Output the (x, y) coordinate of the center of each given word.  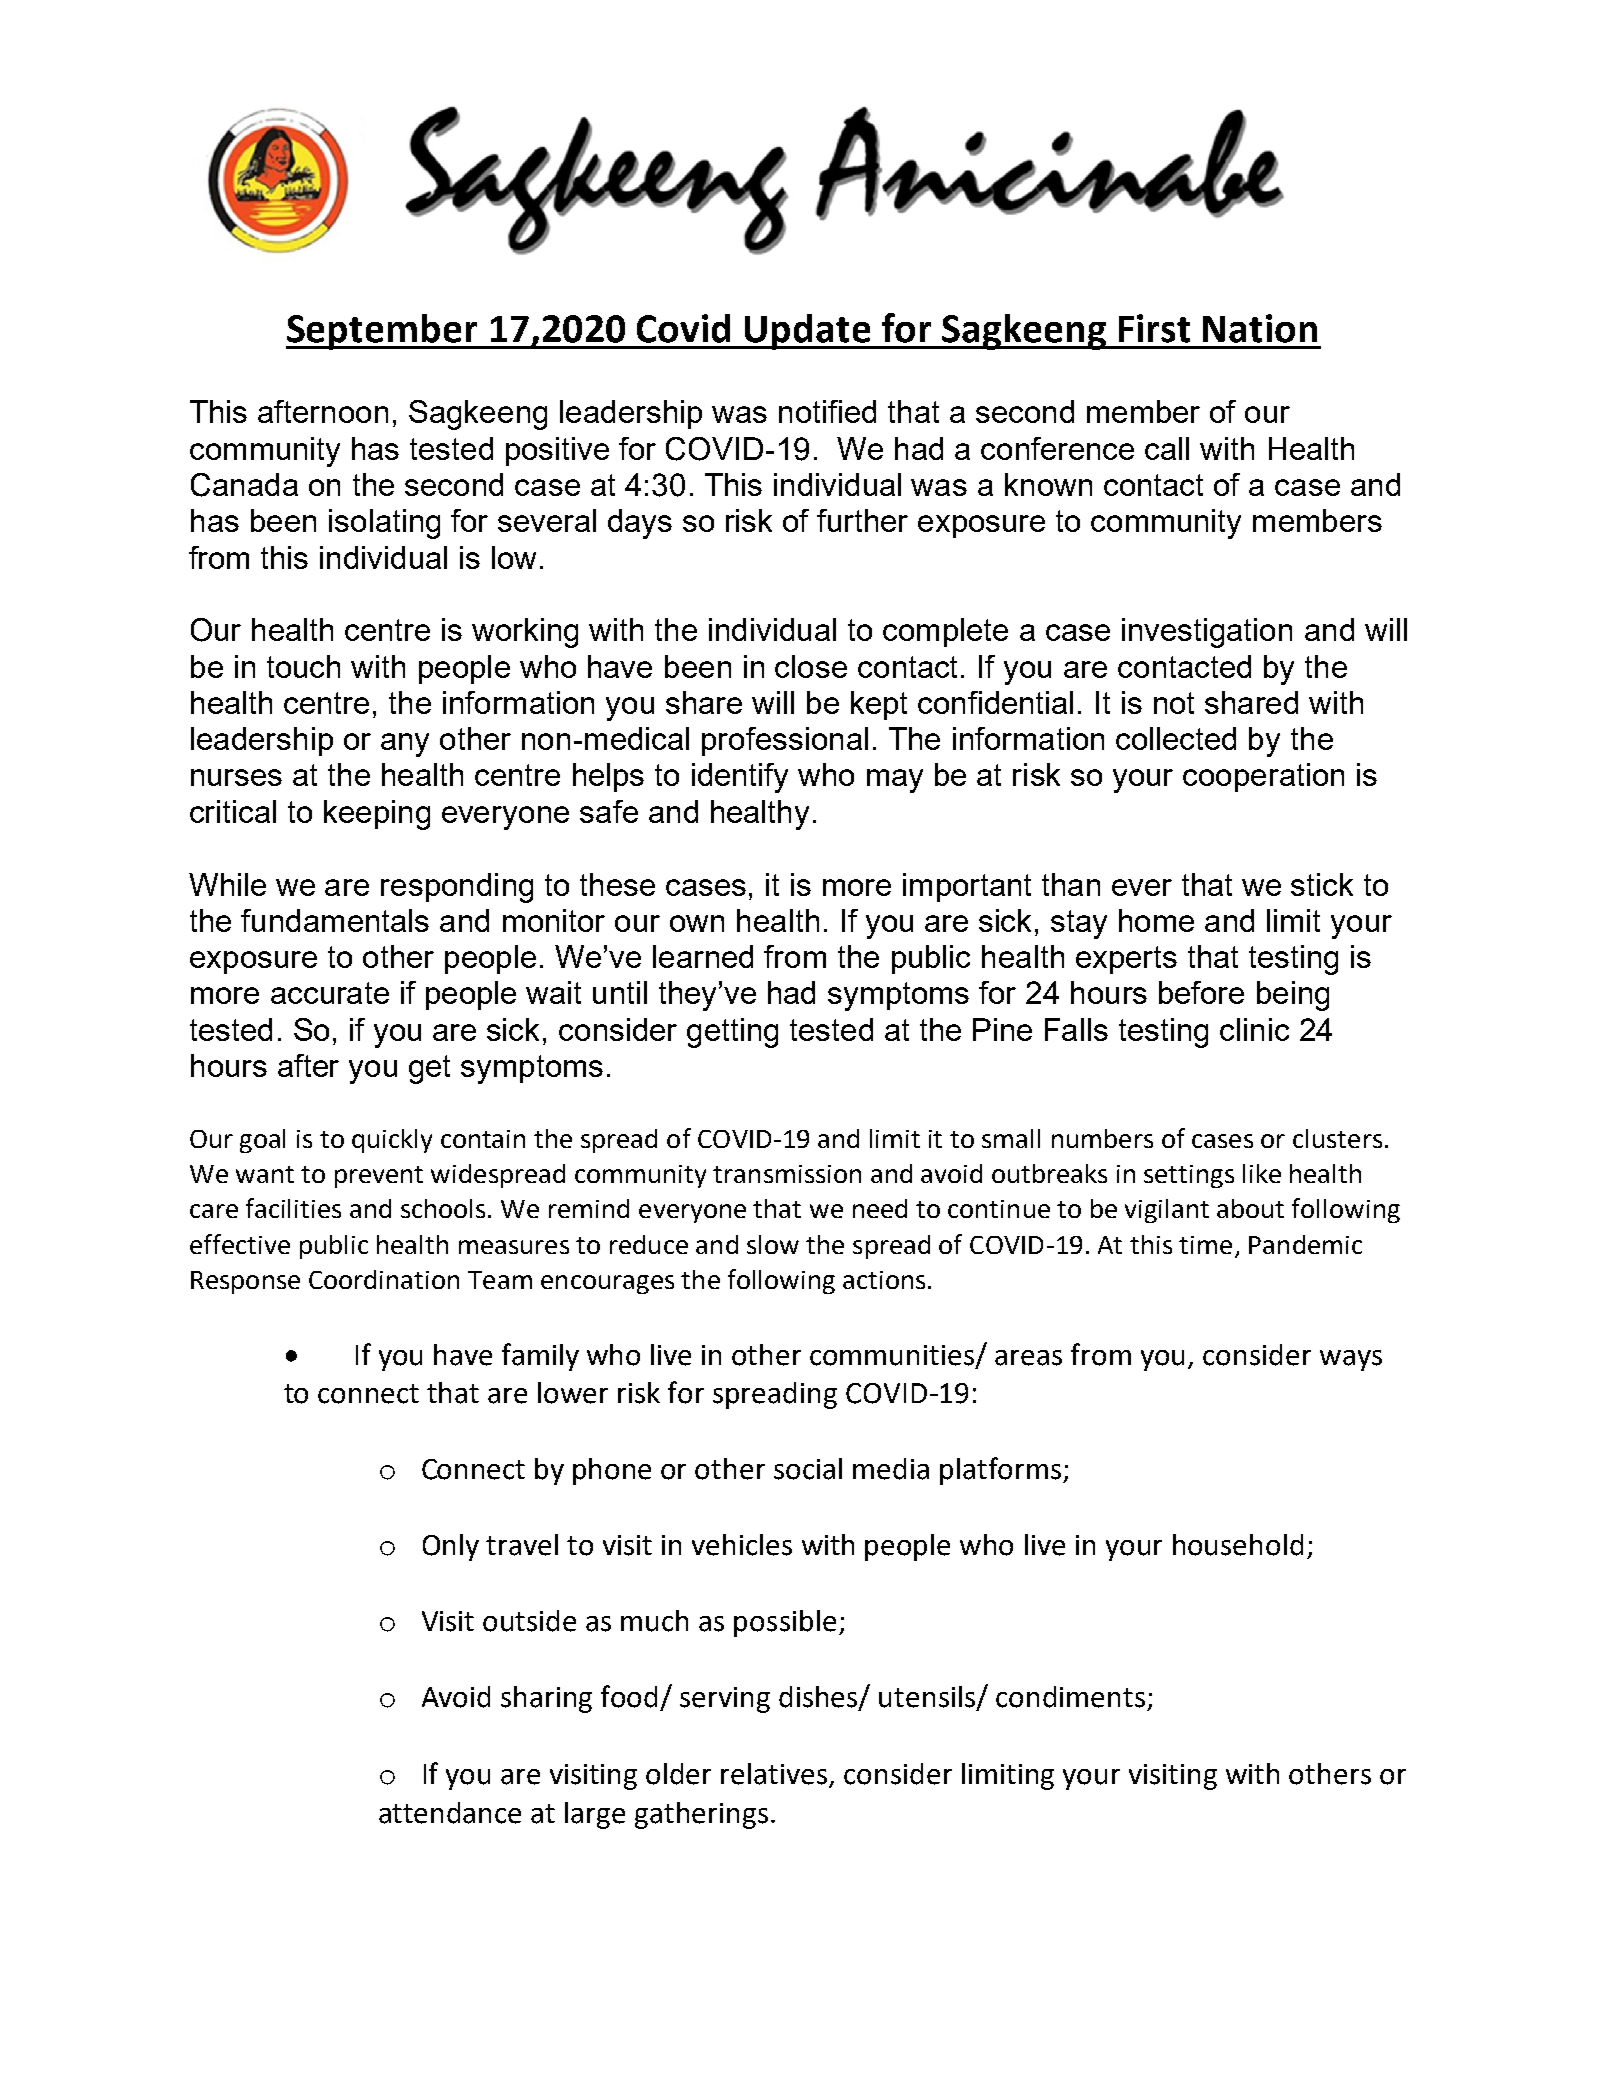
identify (740, 778)
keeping (377, 815)
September (383, 332)
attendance (450, 1813)
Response (245, 1282)
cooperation (1263, 777)
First (1154, 328)
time (1205, 1245)
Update (808, 332)
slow (773, 1244)
